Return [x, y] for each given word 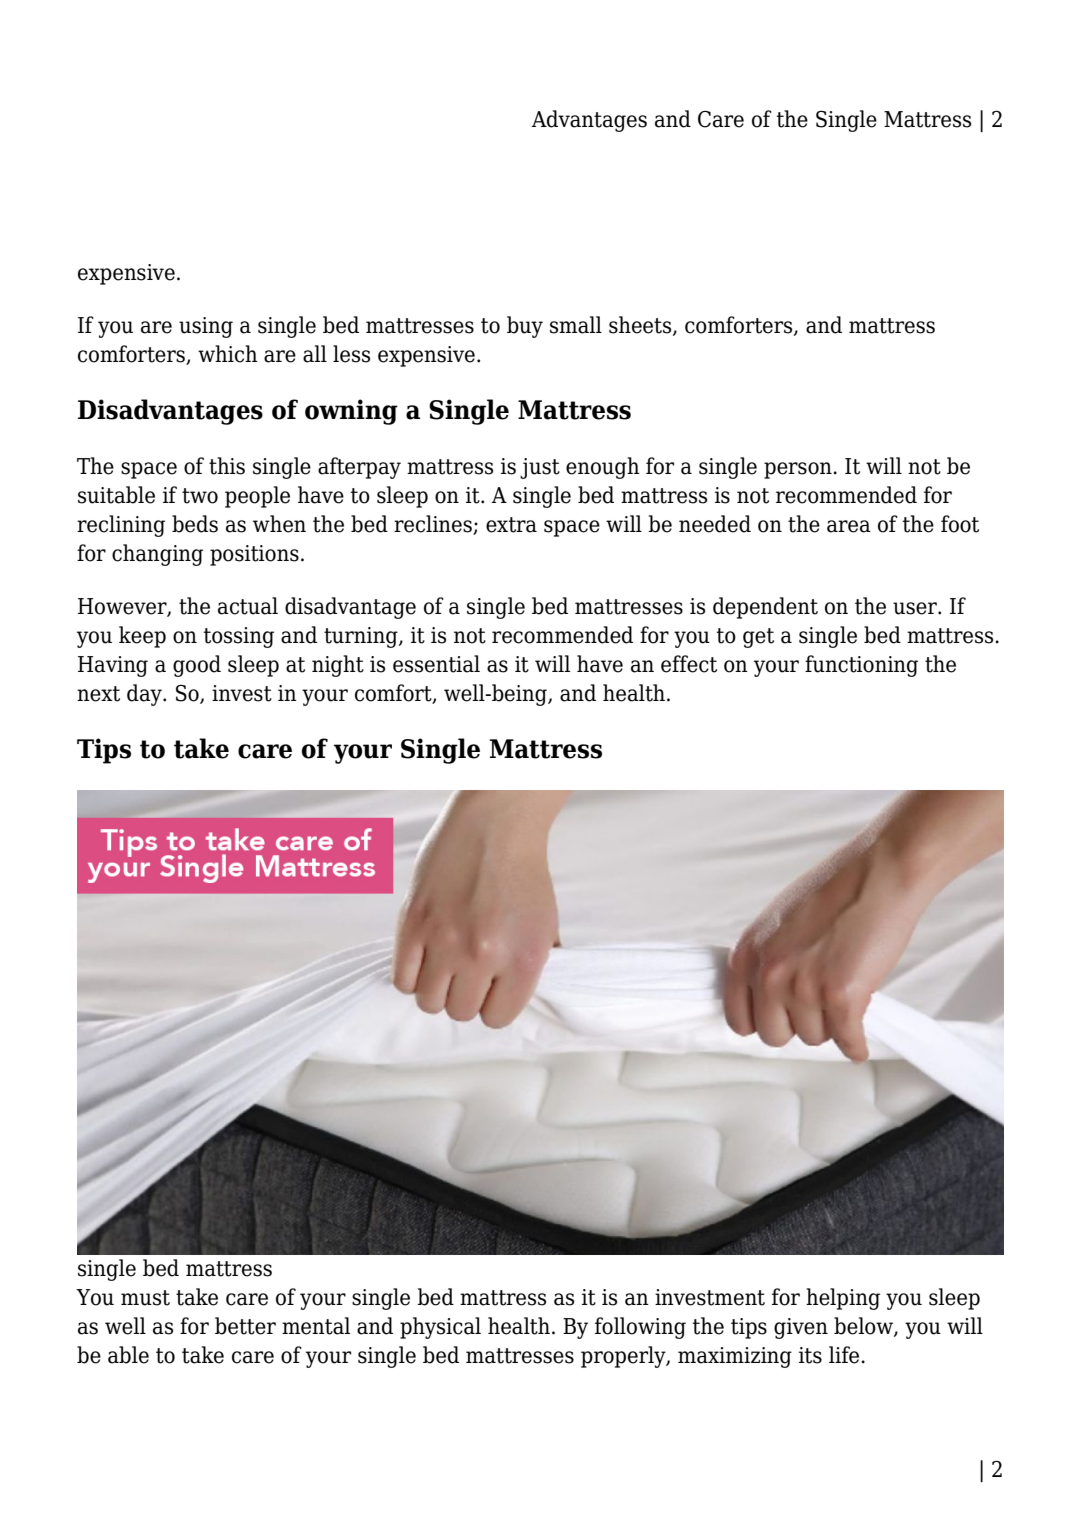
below [864, 1327]
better [245, 1326]
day [145, 695]
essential [436, 664]
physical [440, 1328]
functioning [861, 666]
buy [525, 327]
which [228, 354]
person [799, 470]
